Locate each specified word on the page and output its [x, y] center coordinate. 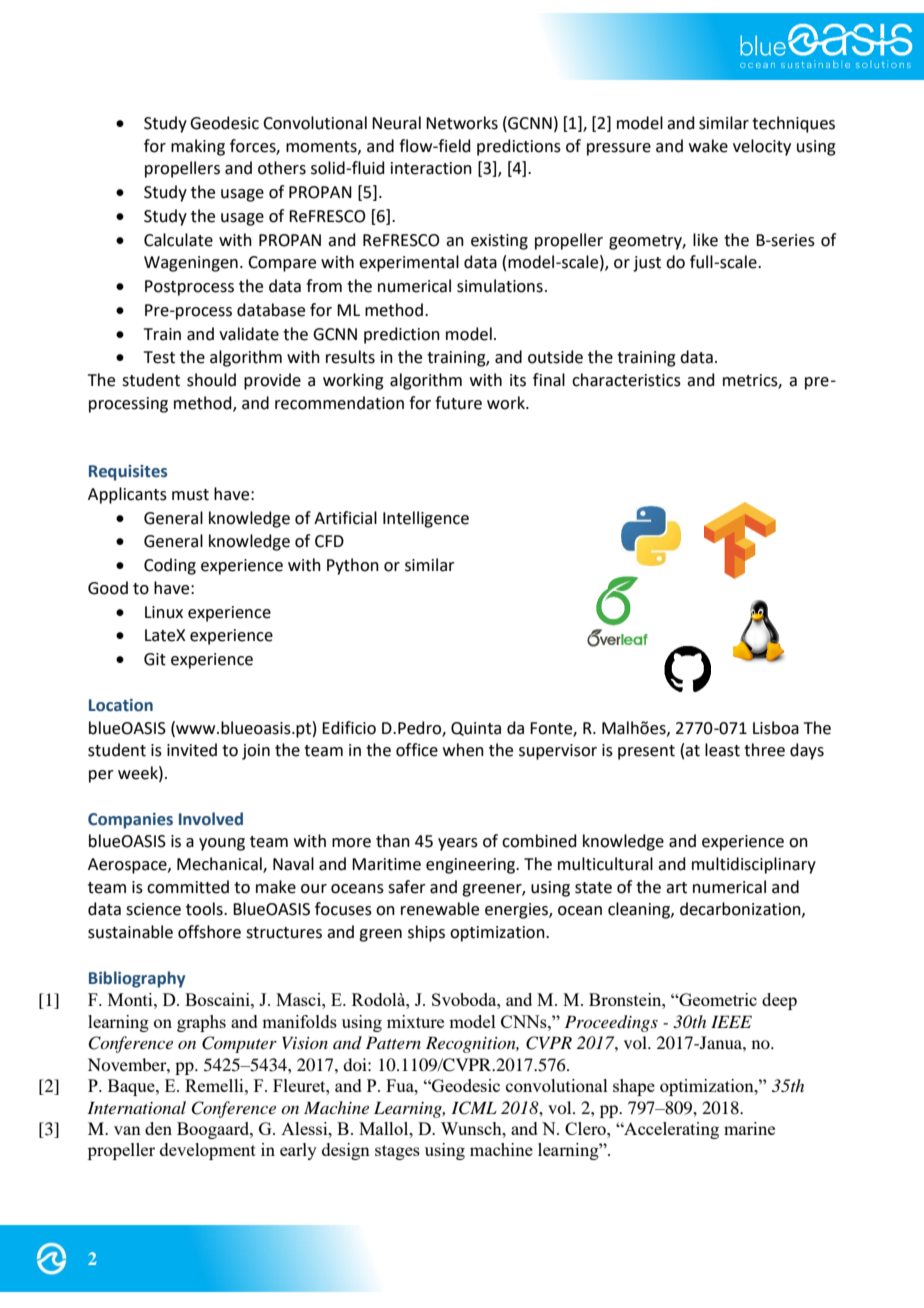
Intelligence [426, 519]
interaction [431, 168]
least [722, 750]
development [208, 1151]
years [458, 844]
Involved [211, 819]
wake [708, 146]
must [190, 495]
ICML [474, 1108]
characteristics [626, 380]
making [198, 147]
